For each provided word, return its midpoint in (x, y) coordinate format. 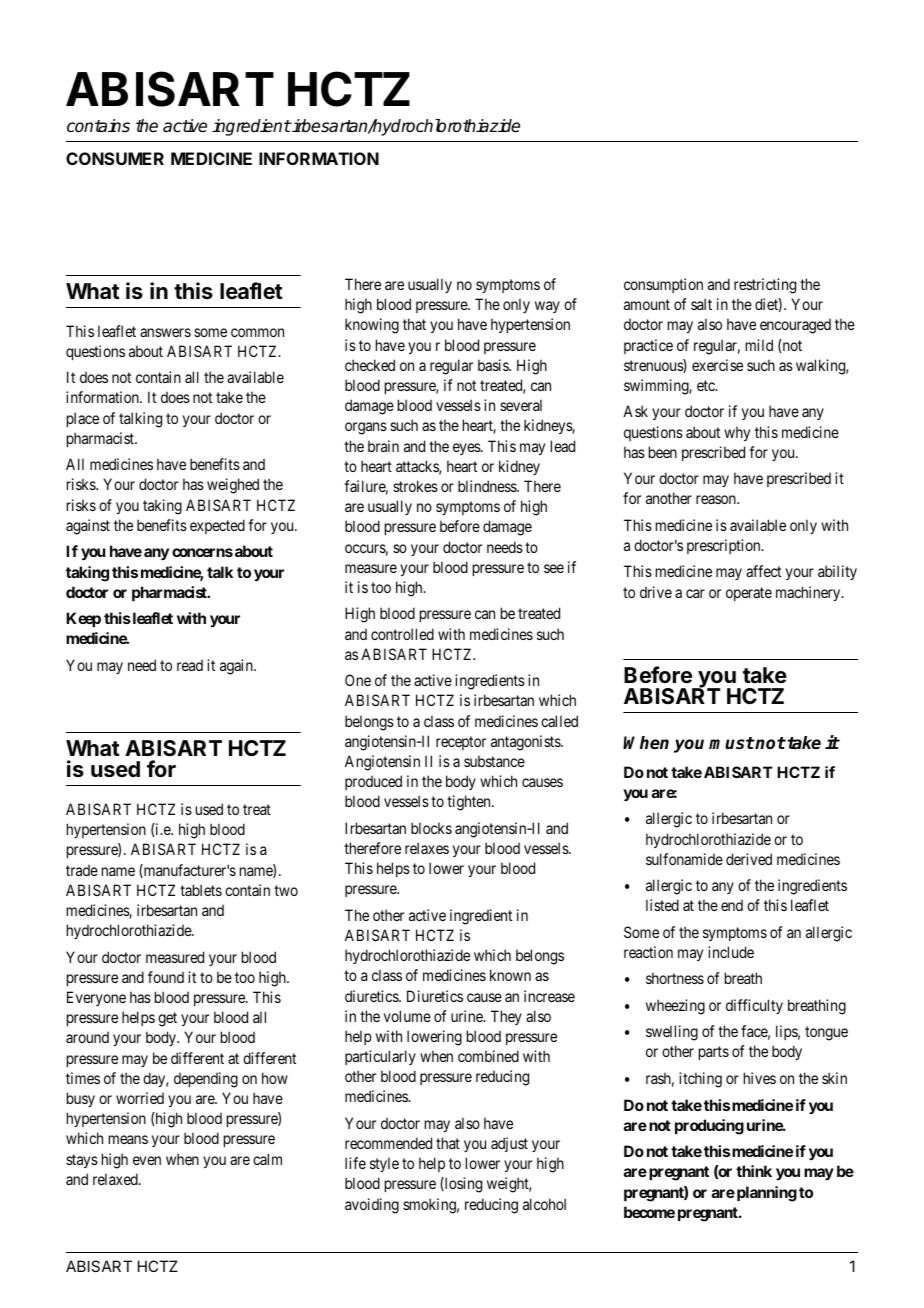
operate (749, 594)
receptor (461, 743)
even (147, 1160)
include (731, 952)
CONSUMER (115, 158)
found (166, 977)
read (190, 665)
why (737, 433)
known (510, 975)
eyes (467, 449)
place (83, 419)
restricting (765, 286)
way (547, 307)
